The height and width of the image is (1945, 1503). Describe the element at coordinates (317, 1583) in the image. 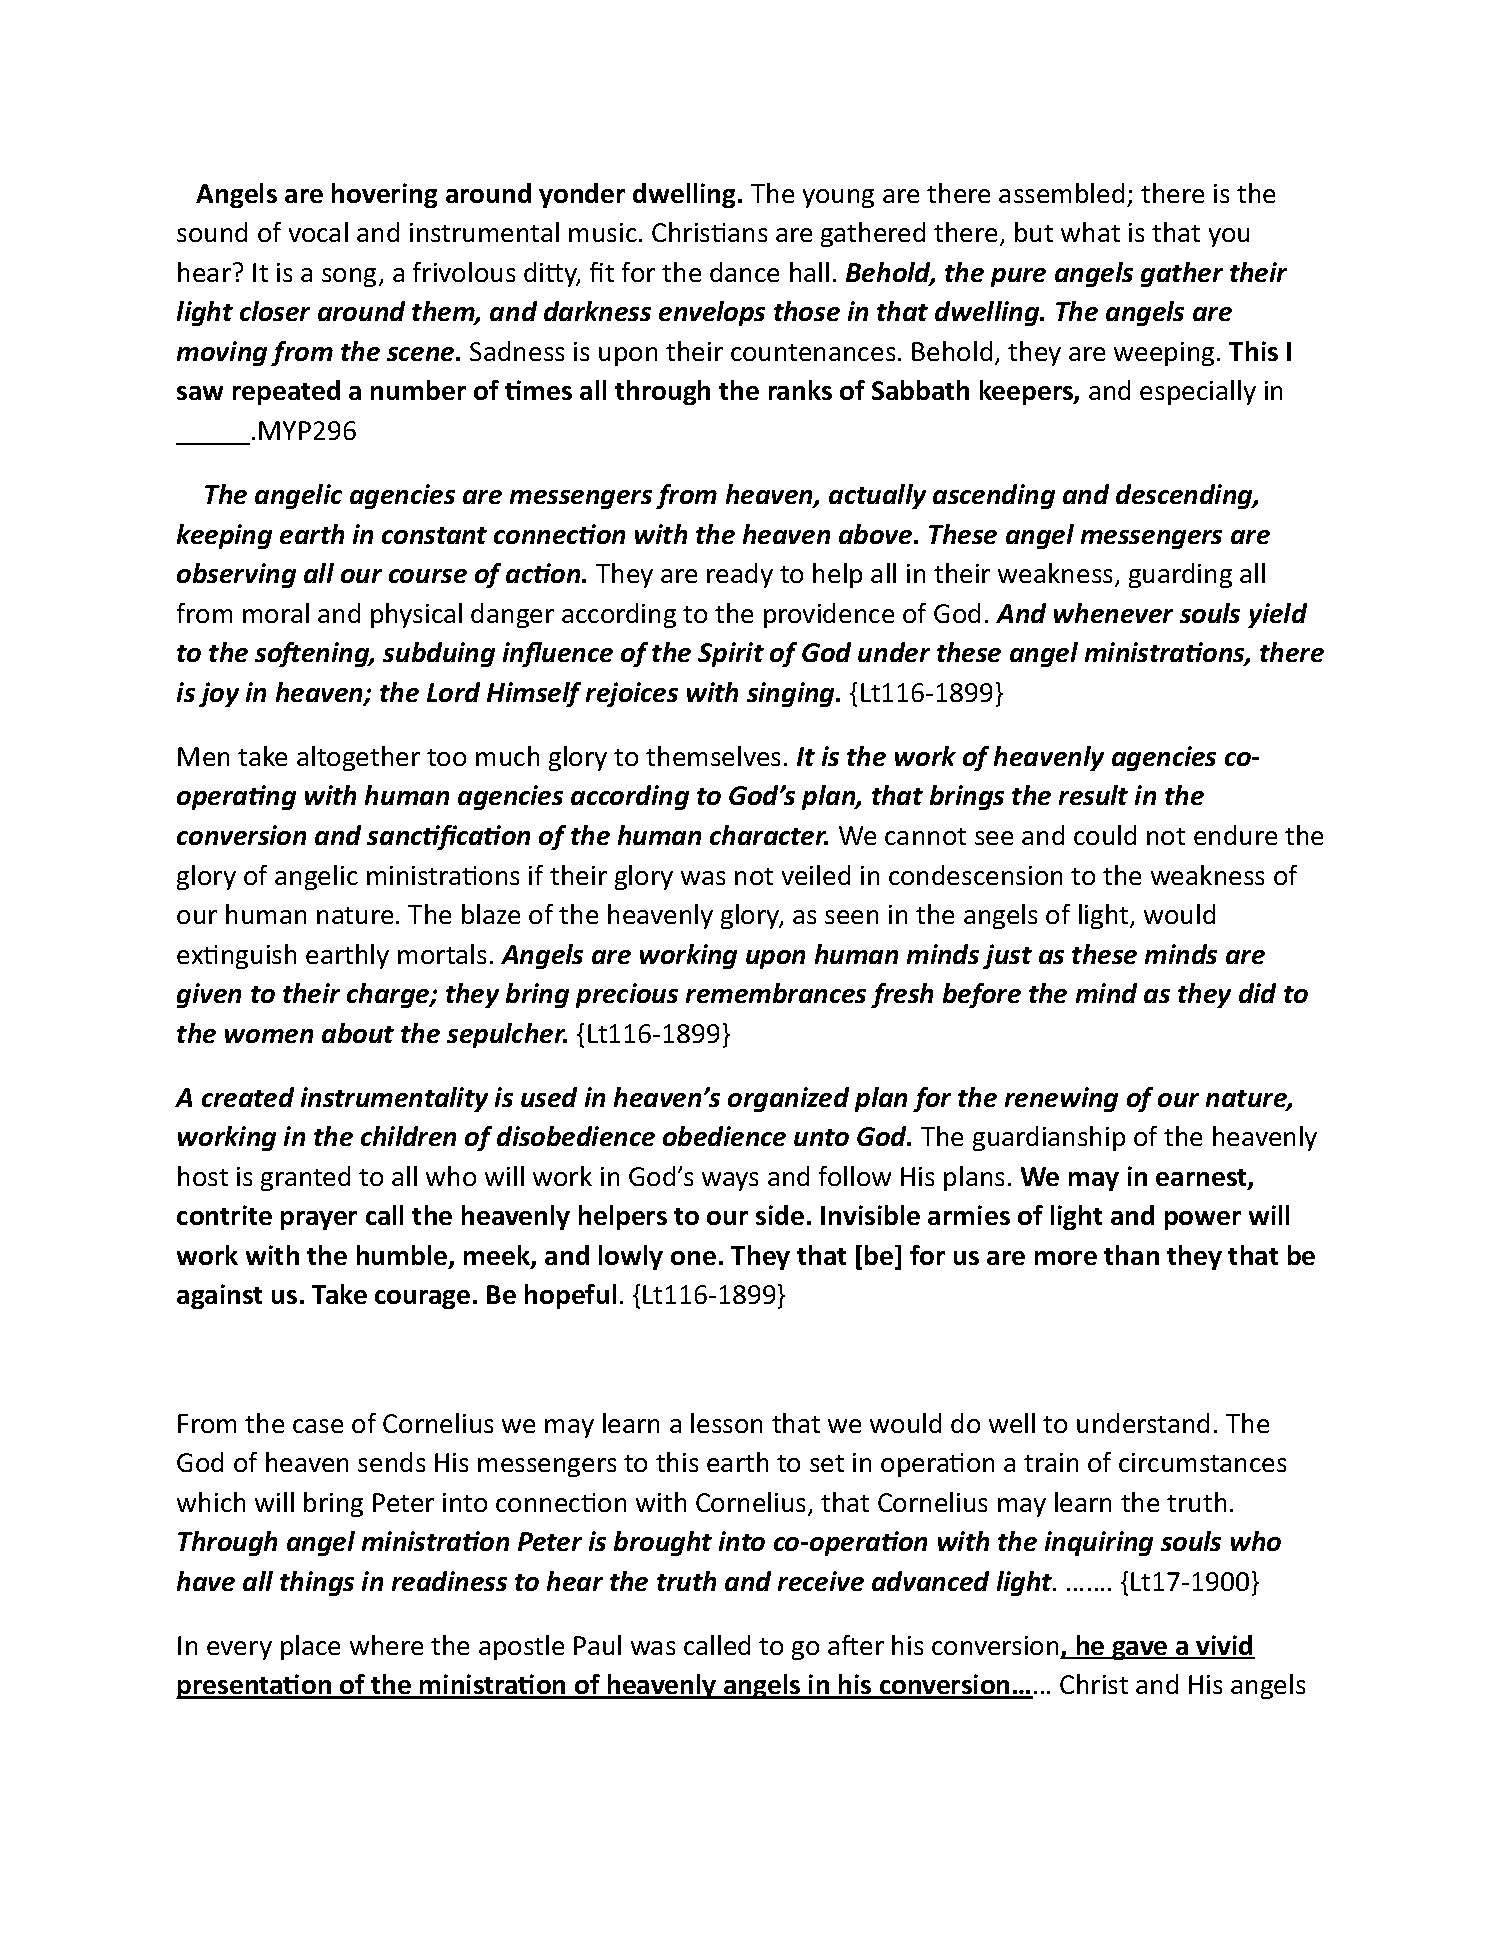

I see `things` at that location.
